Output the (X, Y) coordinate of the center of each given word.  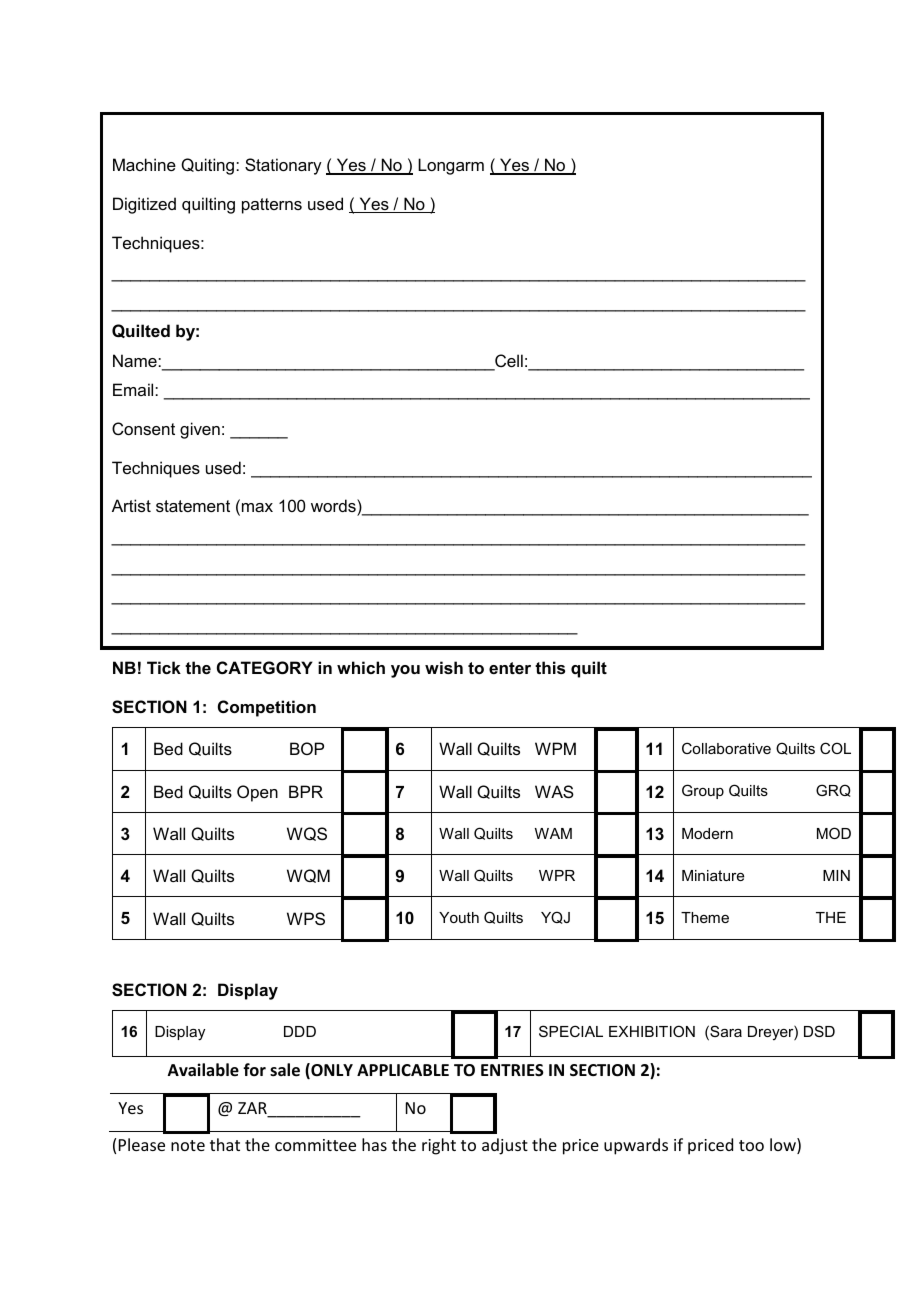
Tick (164, 667)
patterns (272, 206)
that (225, 1144)
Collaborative (726, 748)
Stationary (283, 166)
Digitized (144, 205)
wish (444, 667)
